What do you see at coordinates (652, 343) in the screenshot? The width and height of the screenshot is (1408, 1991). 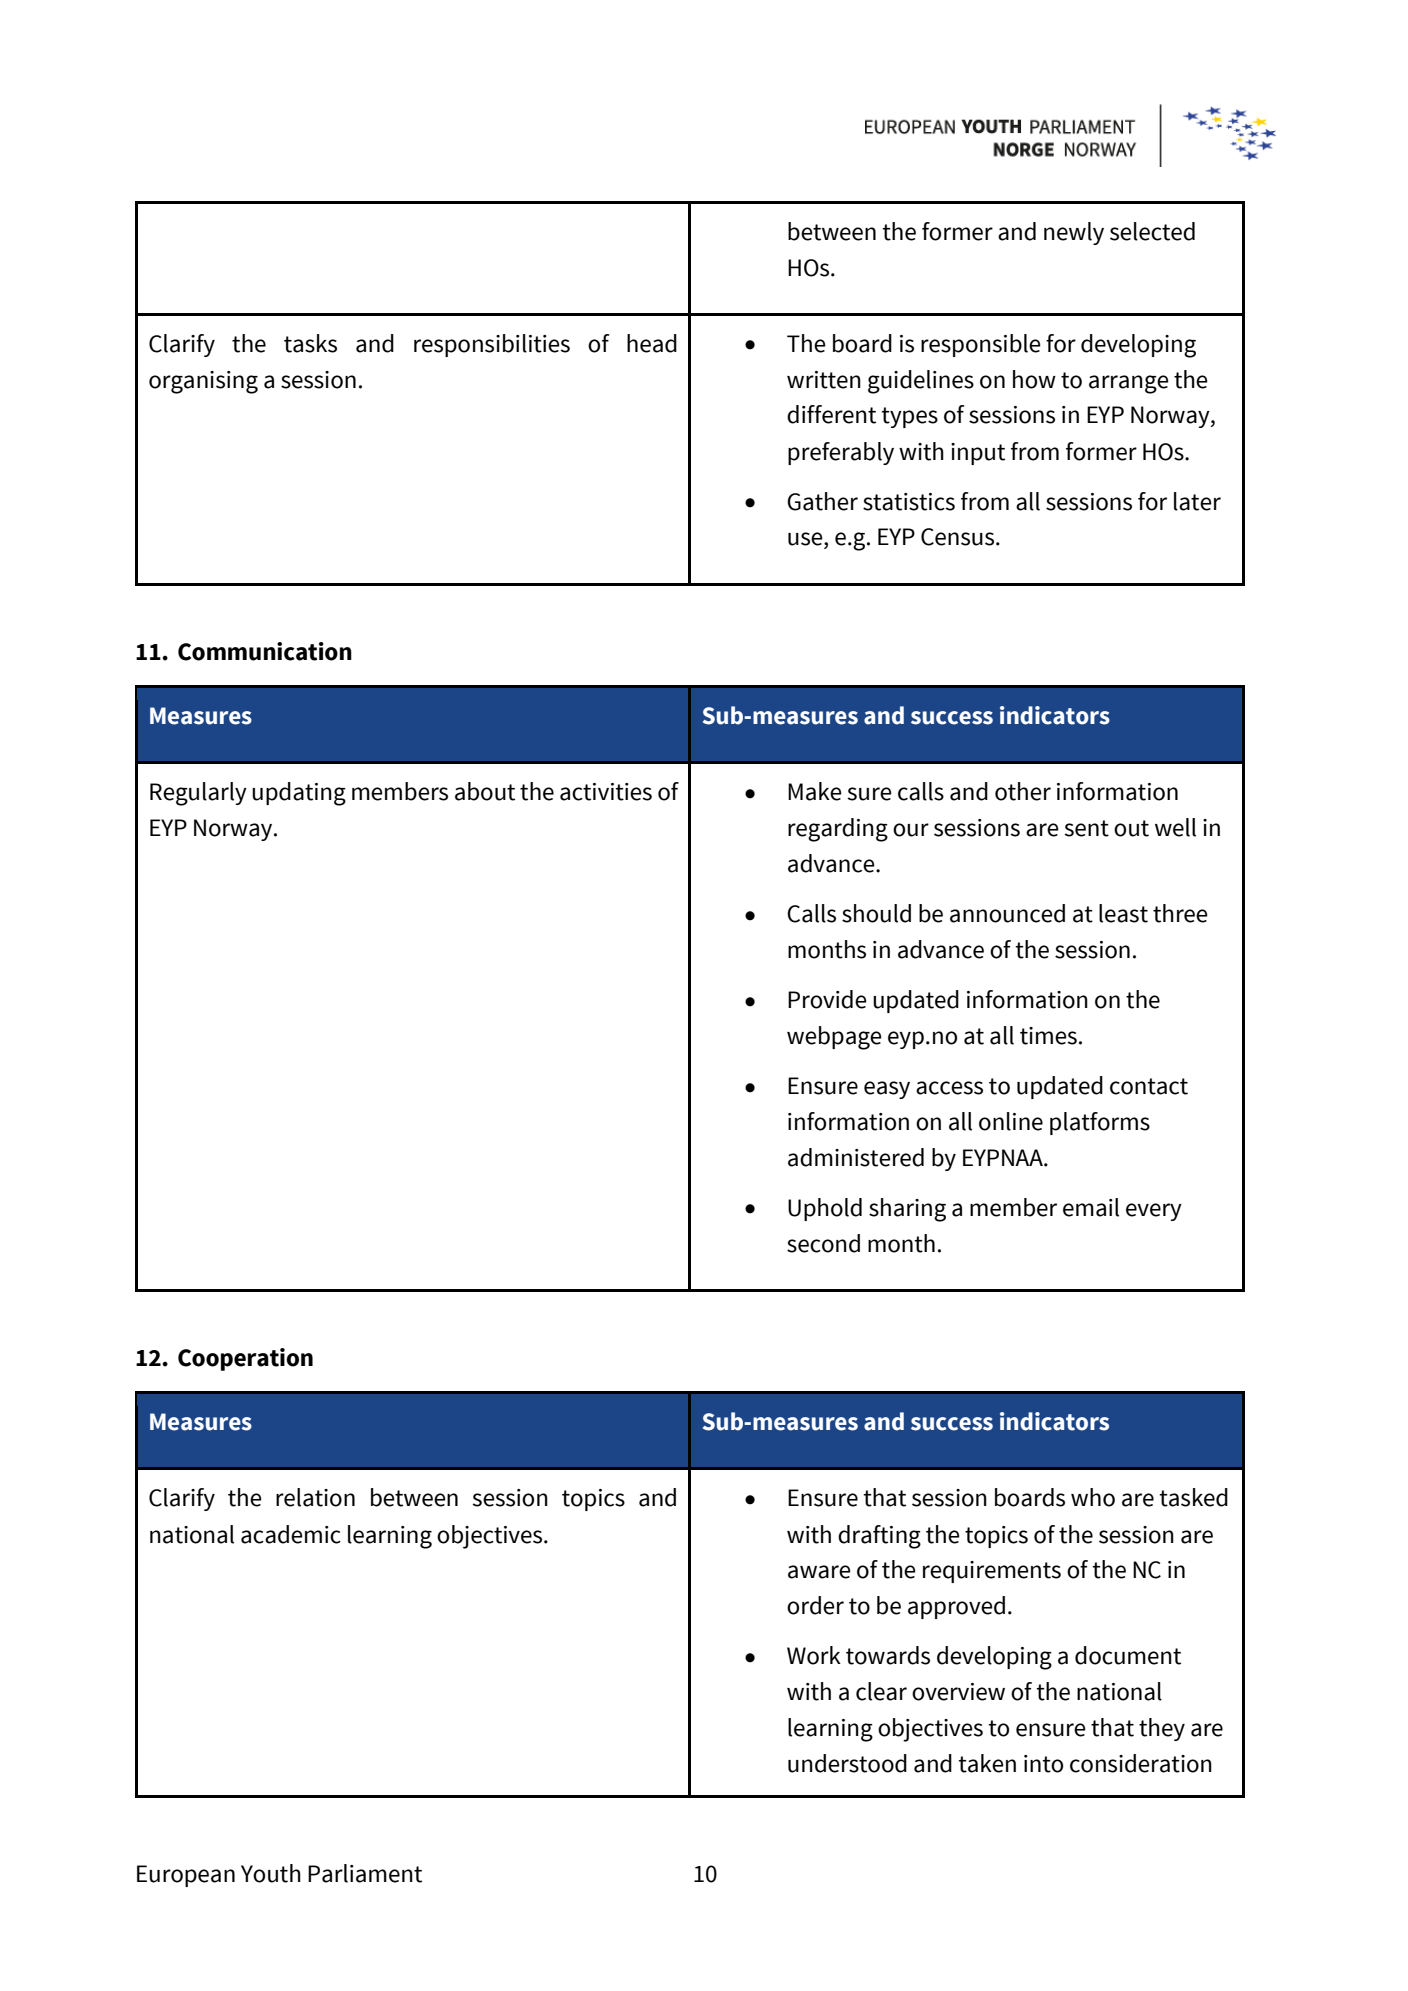 I see `head` at bounding box center [652, 343].
